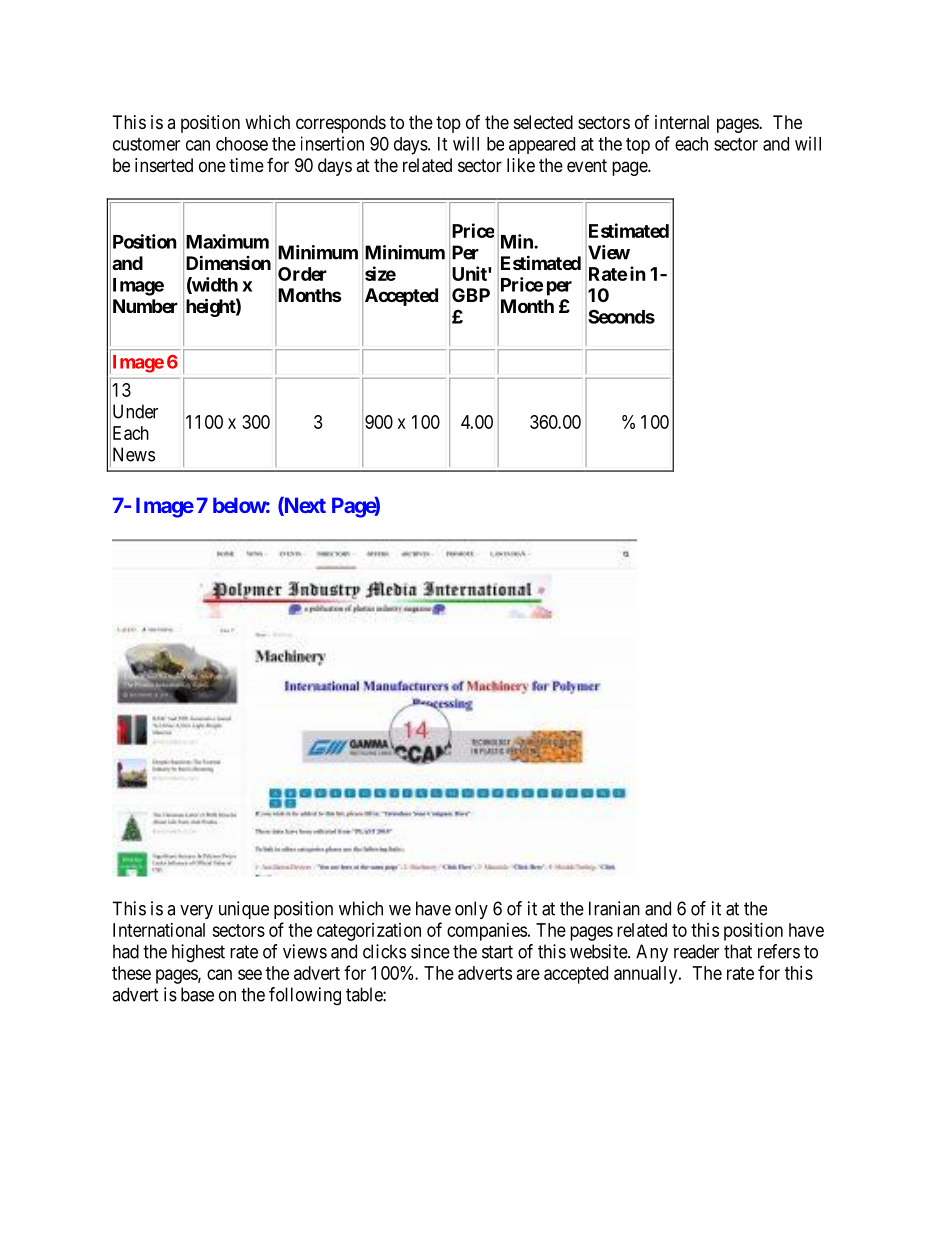  Describe the element at coordinates (696, 951) in the screenshot. I see `reader` at that location.
